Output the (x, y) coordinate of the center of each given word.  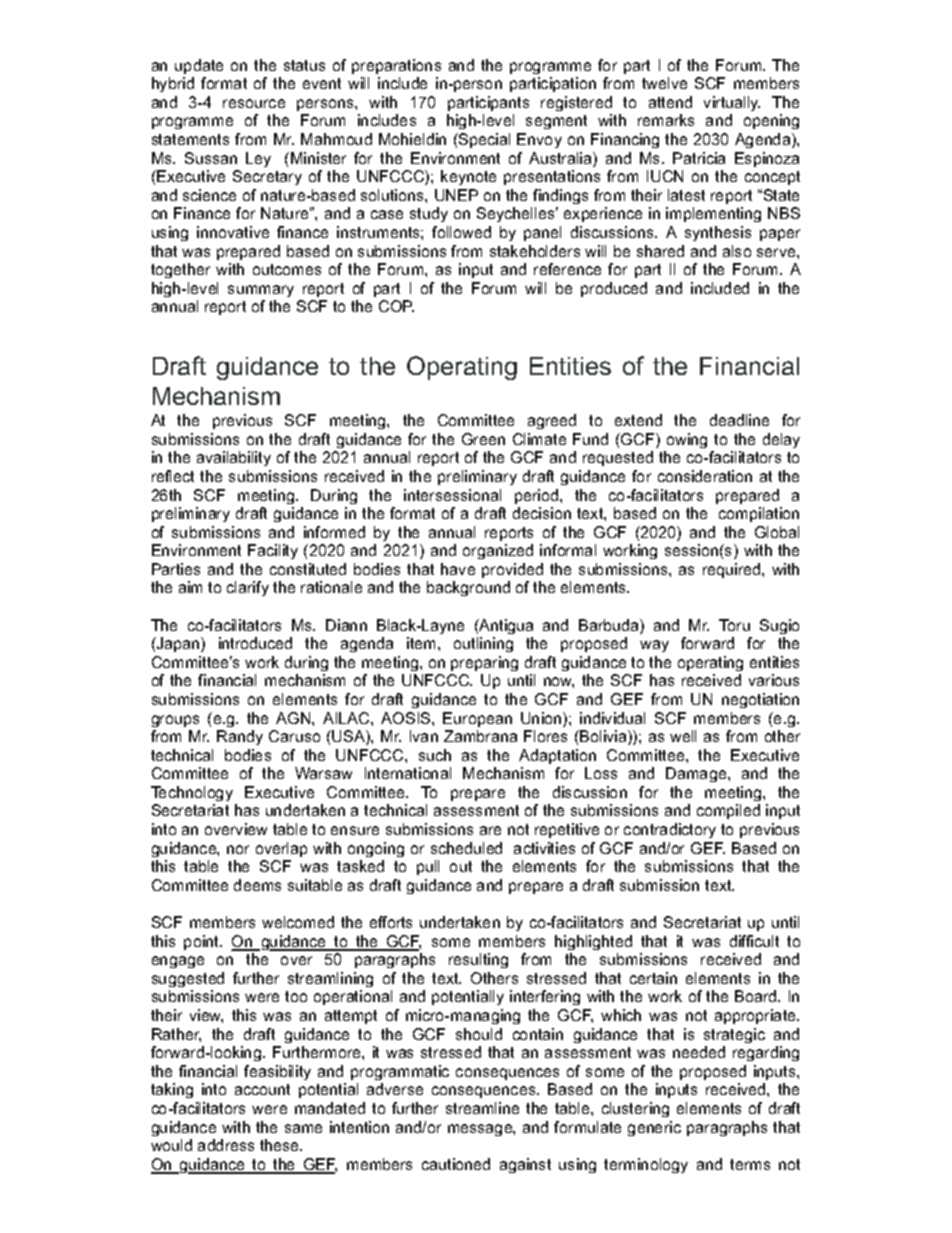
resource (254, 103)
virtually (732, 103)
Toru (734, 625)
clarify (248, 588)
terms (750, 1164)
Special (483, 140)
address (226, 1145)
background (468, 588)
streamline (482, 1108)
